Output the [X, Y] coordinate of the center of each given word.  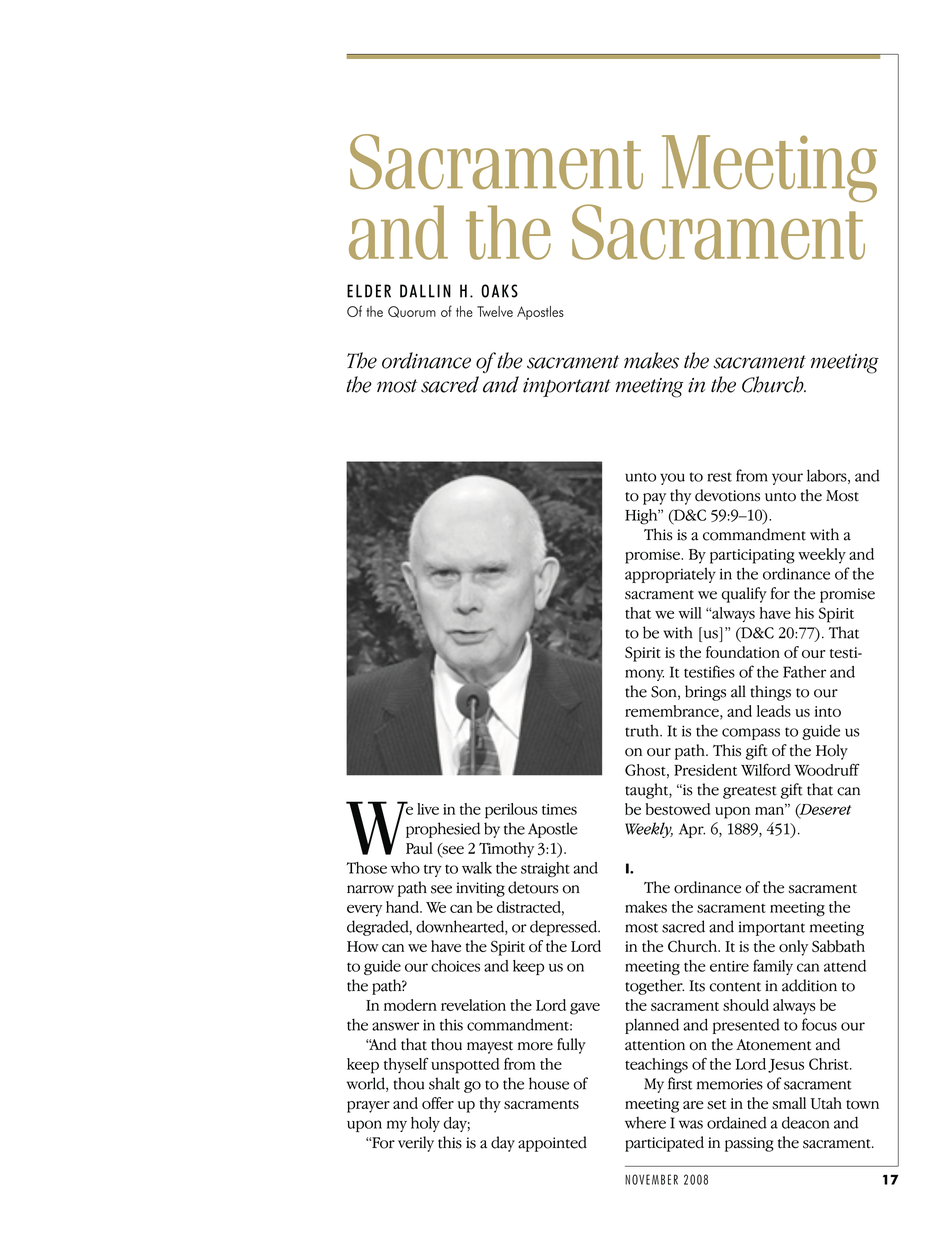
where [645, 1123]
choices [455, 966]
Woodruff [827, 769]
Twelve [495, 311]
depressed [565, 928]
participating [752, 556]
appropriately [670, 575]
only [793, 948]
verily [416, 1144]
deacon [805, 1122]
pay [654, 499]
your [787, 479]
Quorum [412, 312]
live [428, 809]
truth [643, 731]
